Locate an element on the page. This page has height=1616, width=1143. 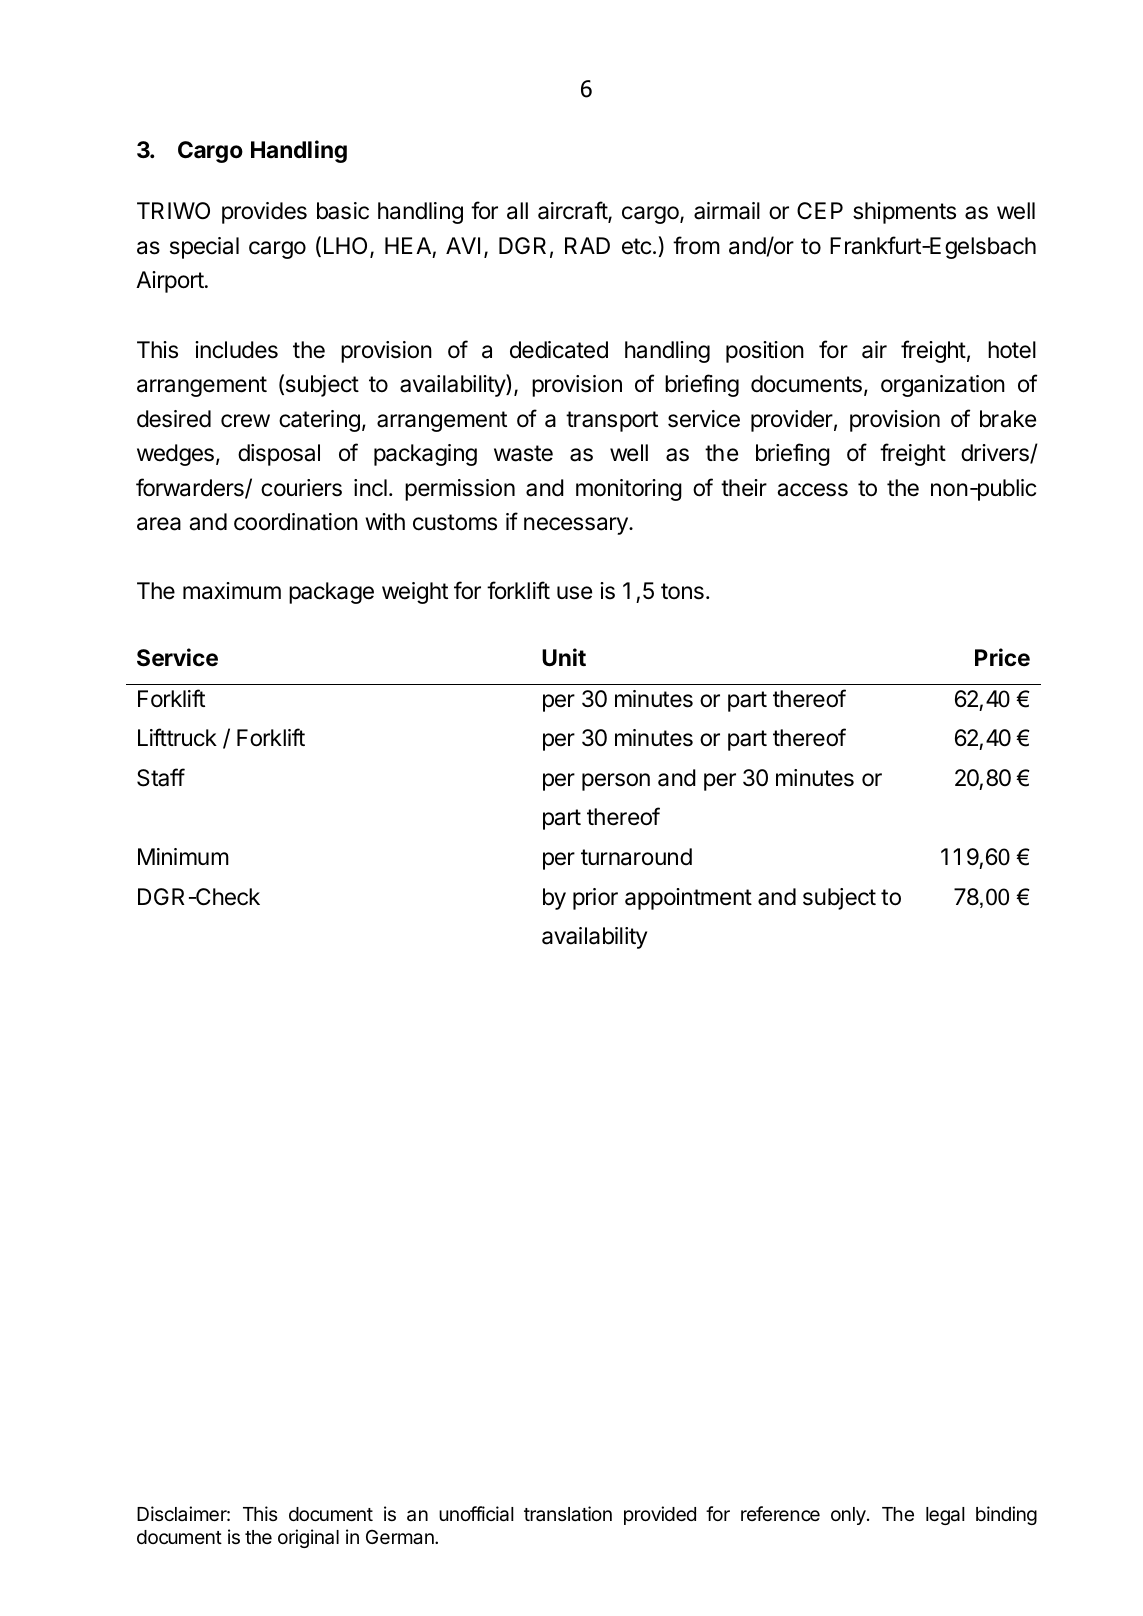
RAD is located at coordinates (587, 245).
